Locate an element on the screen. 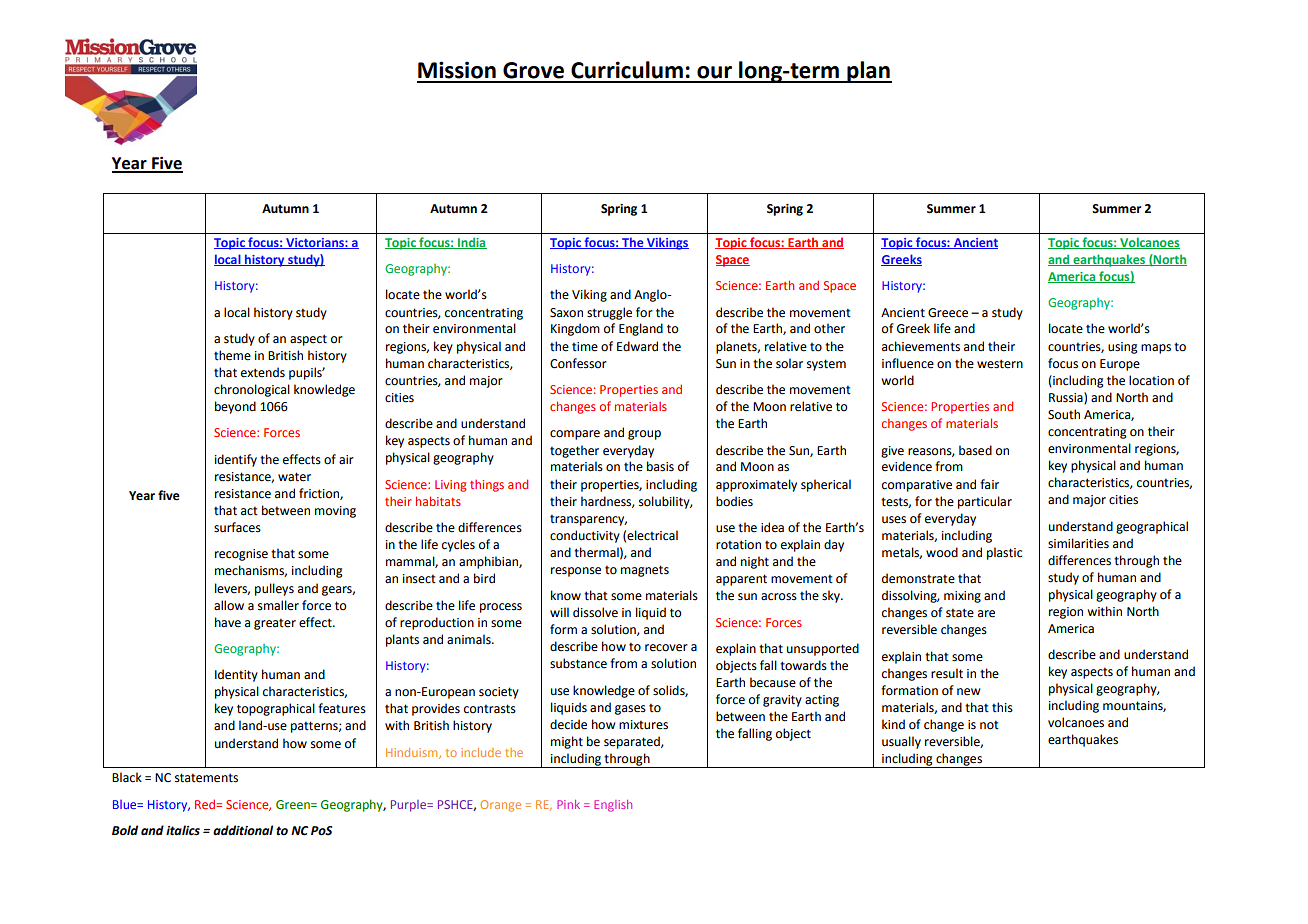 This screenshot has width=1308, height=924. similarities is located at coordinates (1078, 543).
